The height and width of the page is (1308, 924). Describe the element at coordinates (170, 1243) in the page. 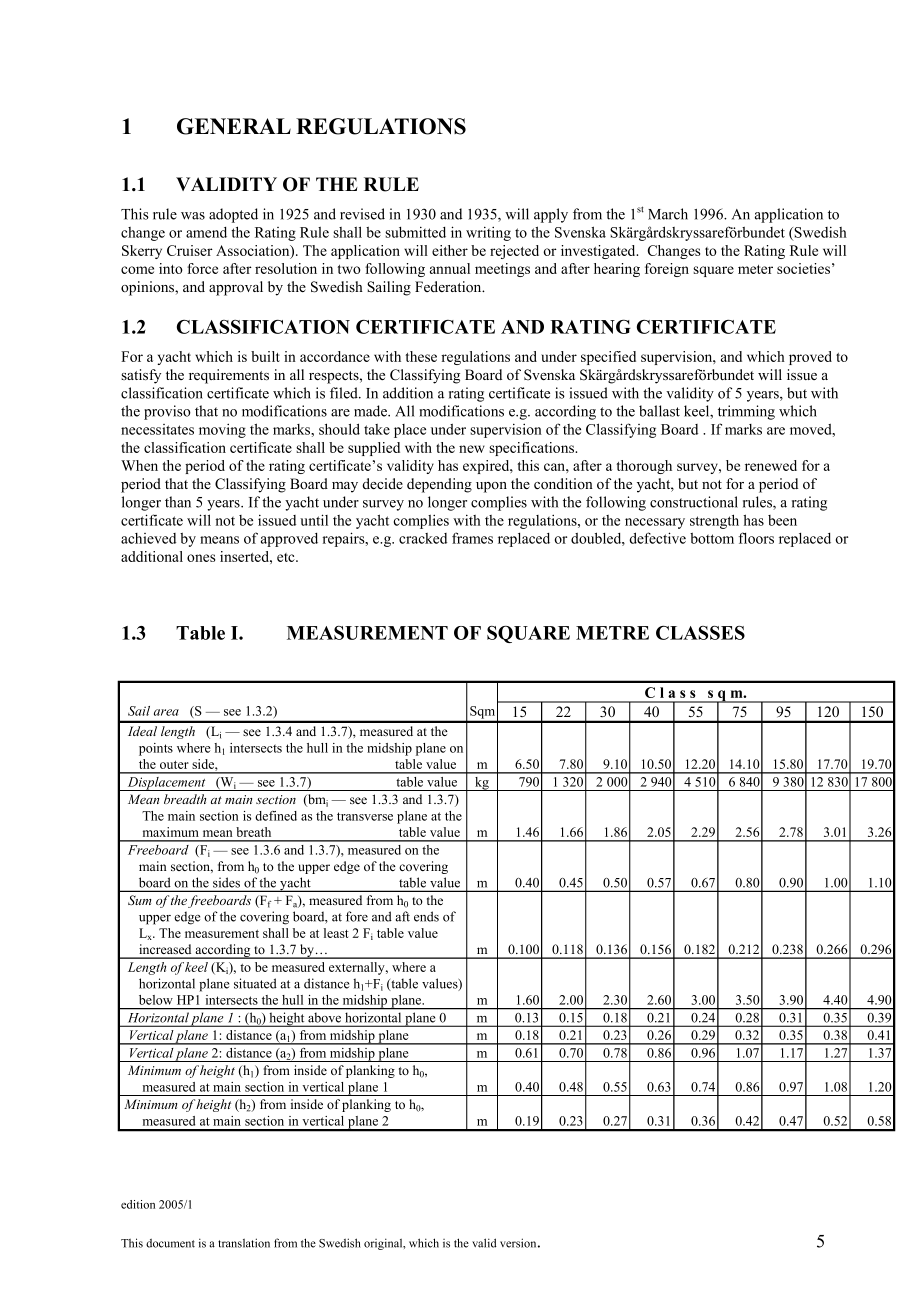

I see `document` at that location.
